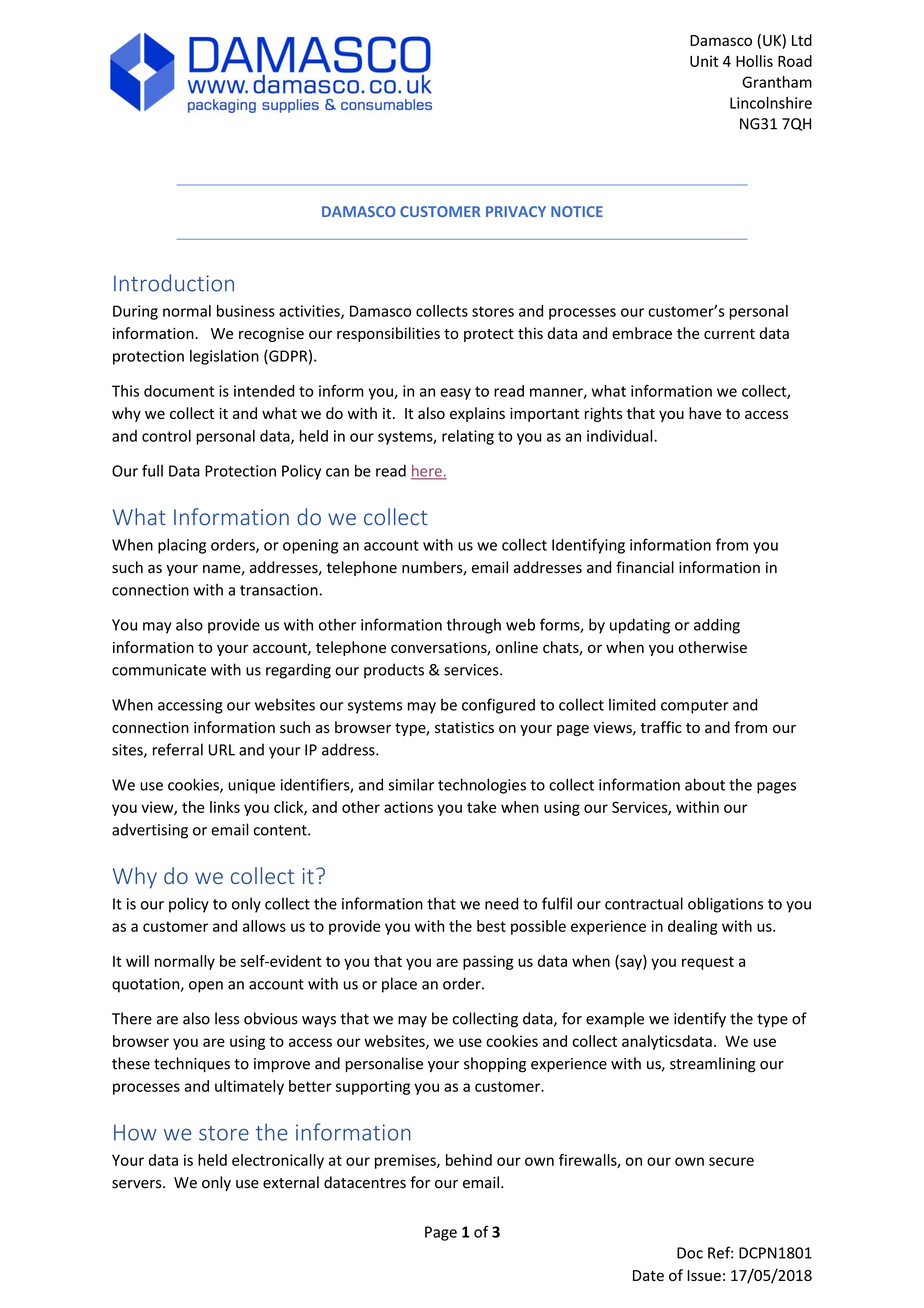  I want to click on have, so click(705, 413).
